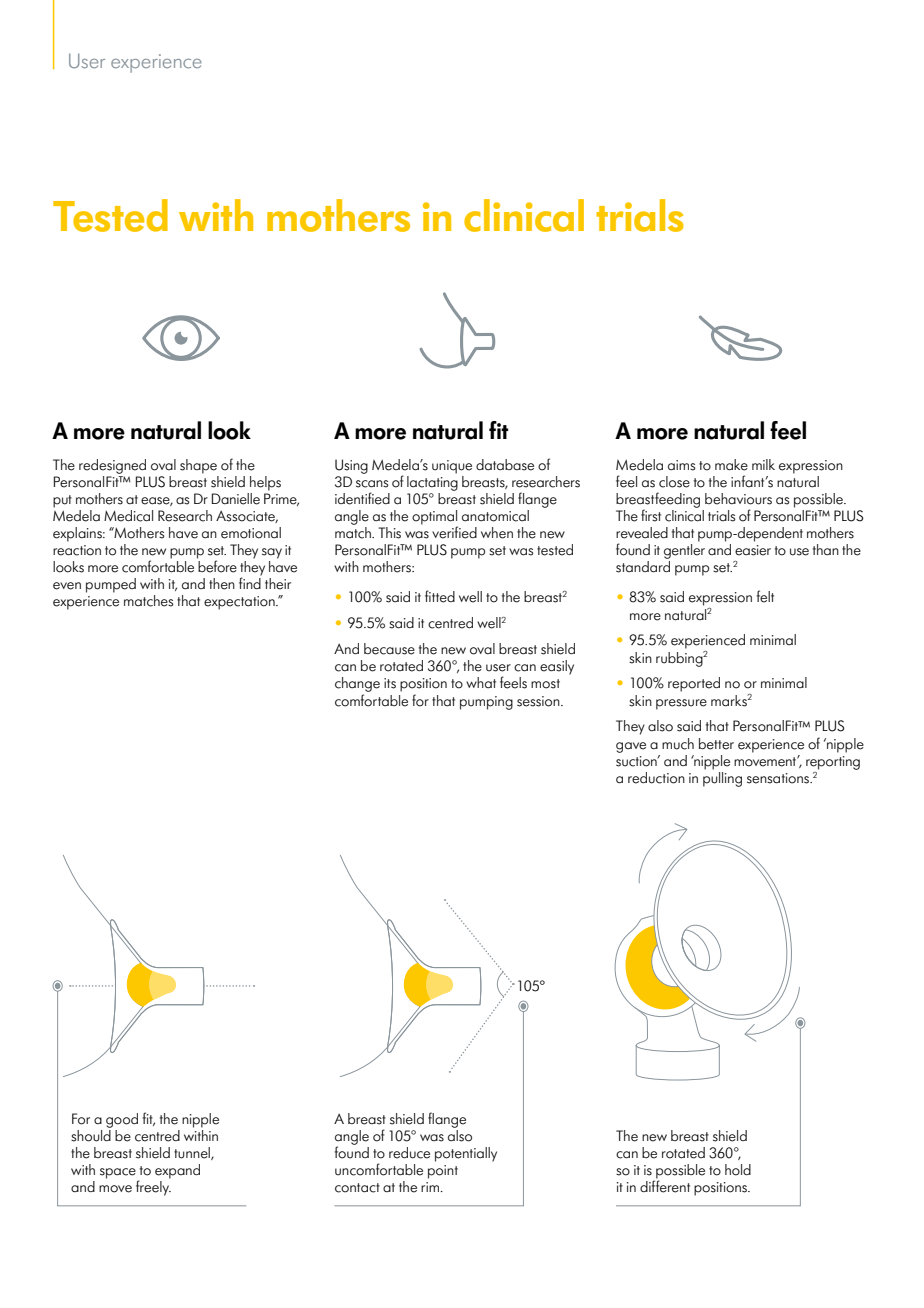 The width and height of the screenshot is (924, 1308). Describe the element at coordinates (694, 684) in the screenshot. I see `reported` at that location.
